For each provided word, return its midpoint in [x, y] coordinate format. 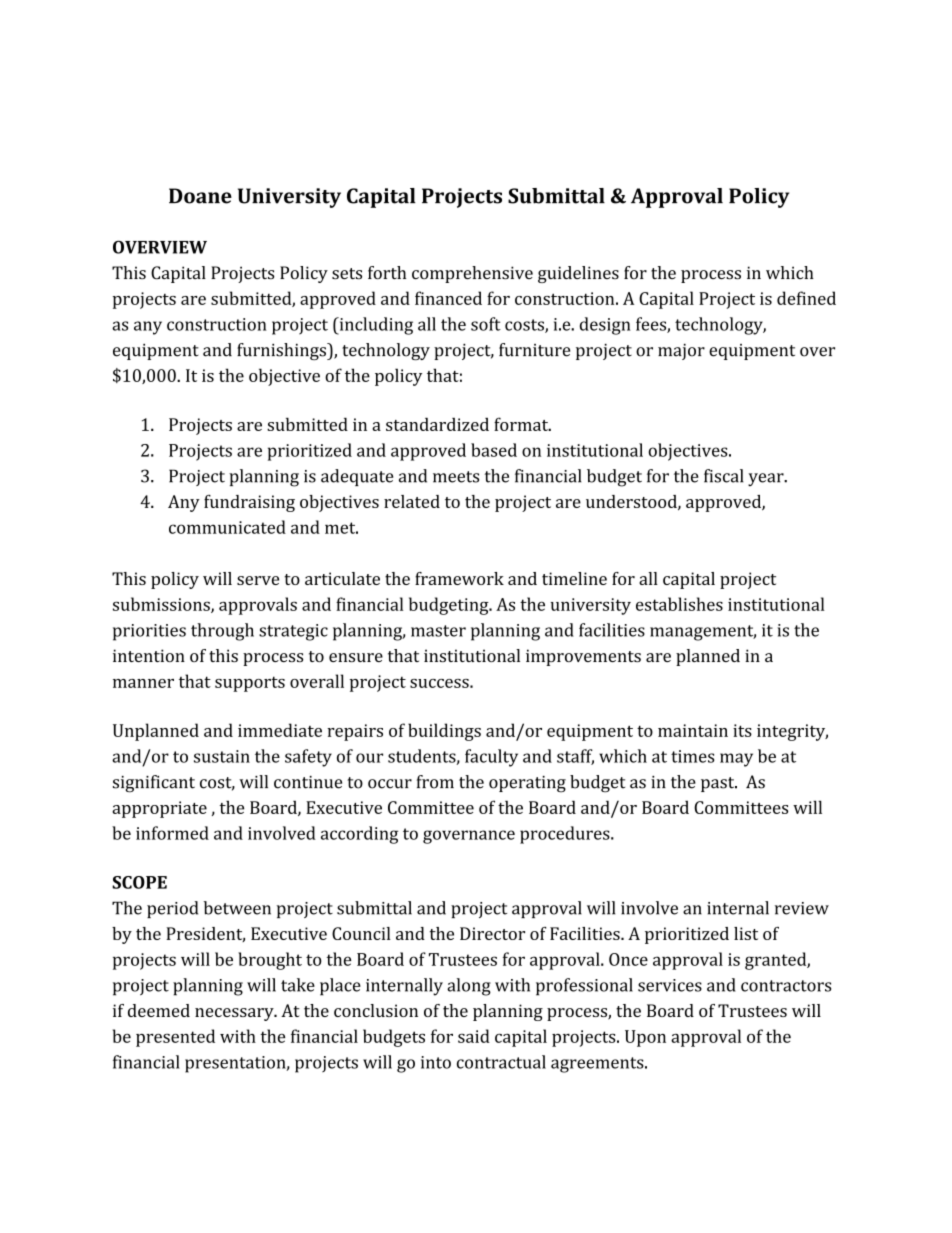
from [435, 782]
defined [806, 298]
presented [175, 1038]
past [719, 784]
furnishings [282, 352]
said [474, 1036]
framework [459, 578]
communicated [227, 527]
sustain [222, 756]
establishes [679, 604]
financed [448, 298]
